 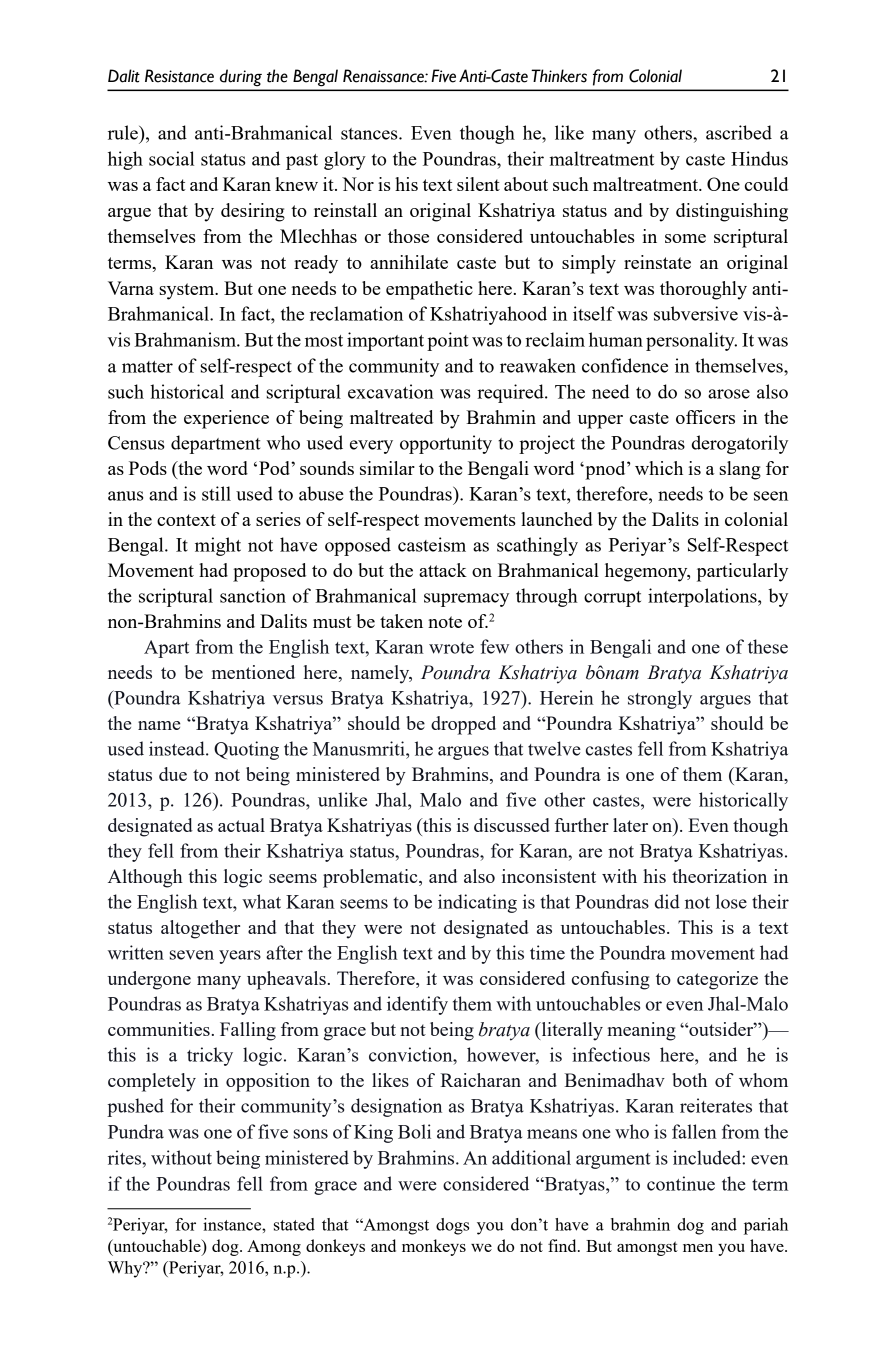 I want to click on Why, so click(x=126, y=1269).
